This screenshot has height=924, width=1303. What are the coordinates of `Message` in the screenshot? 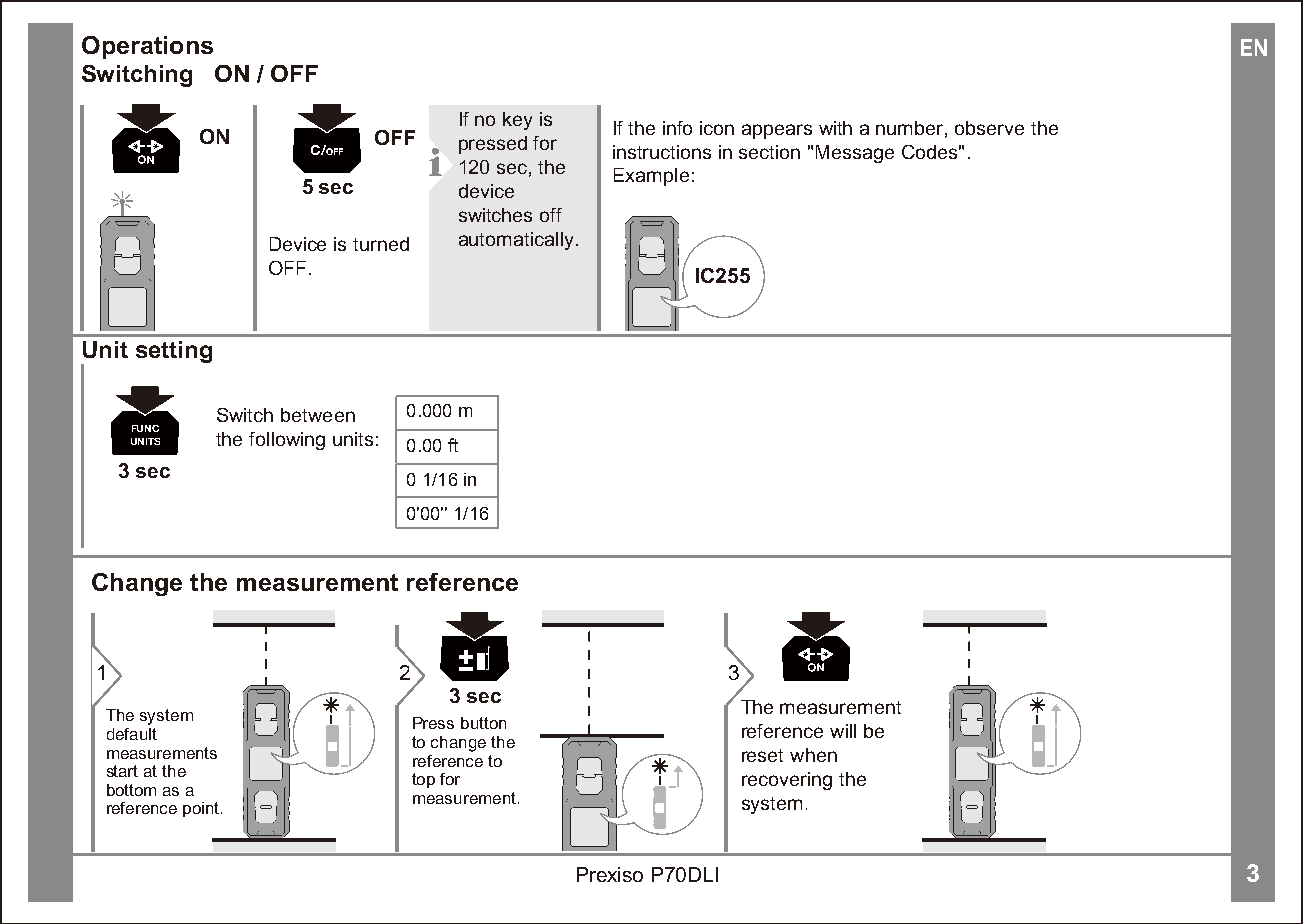 It's located at (855, 154).
